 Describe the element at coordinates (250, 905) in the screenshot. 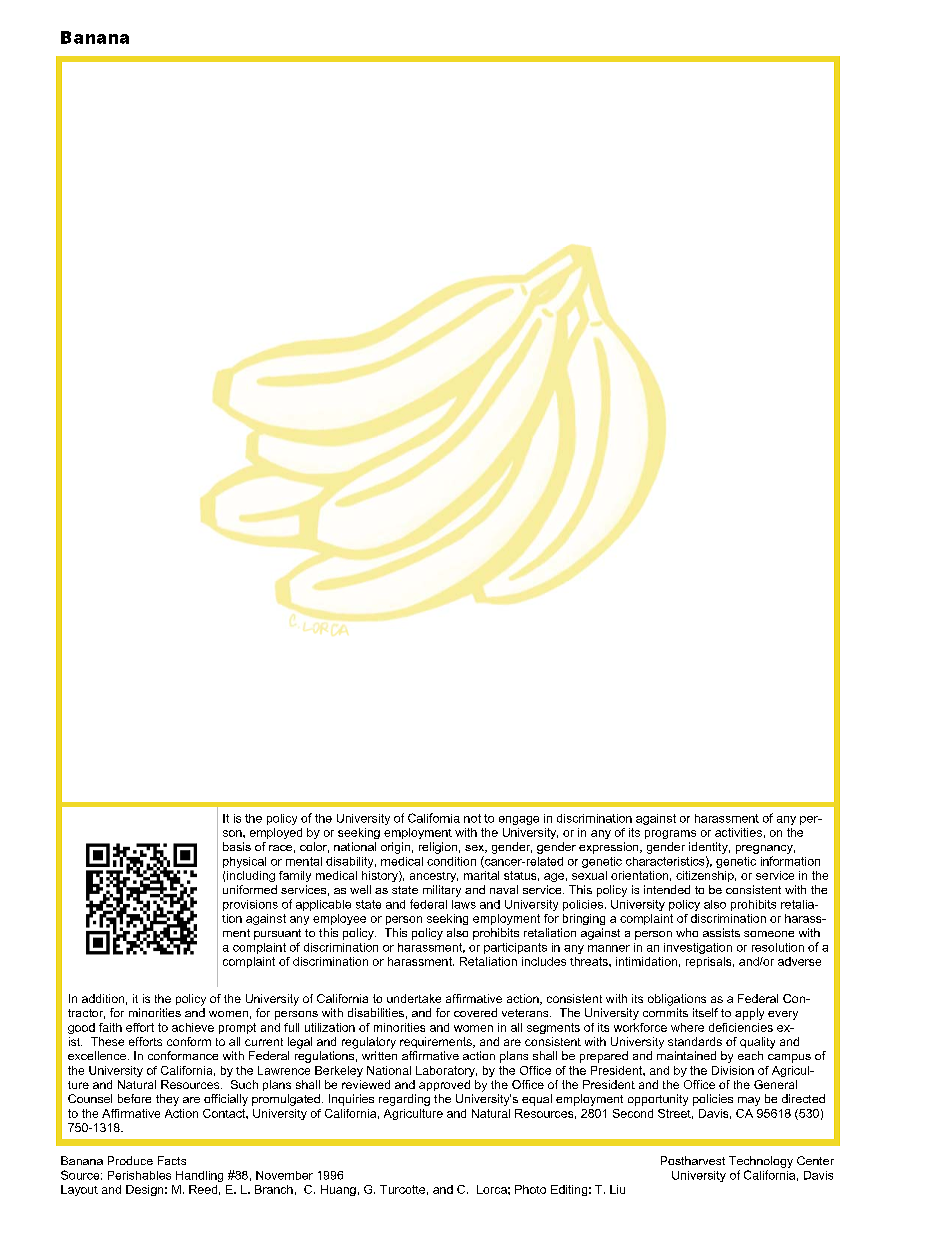

I see `provisions` at that location.
